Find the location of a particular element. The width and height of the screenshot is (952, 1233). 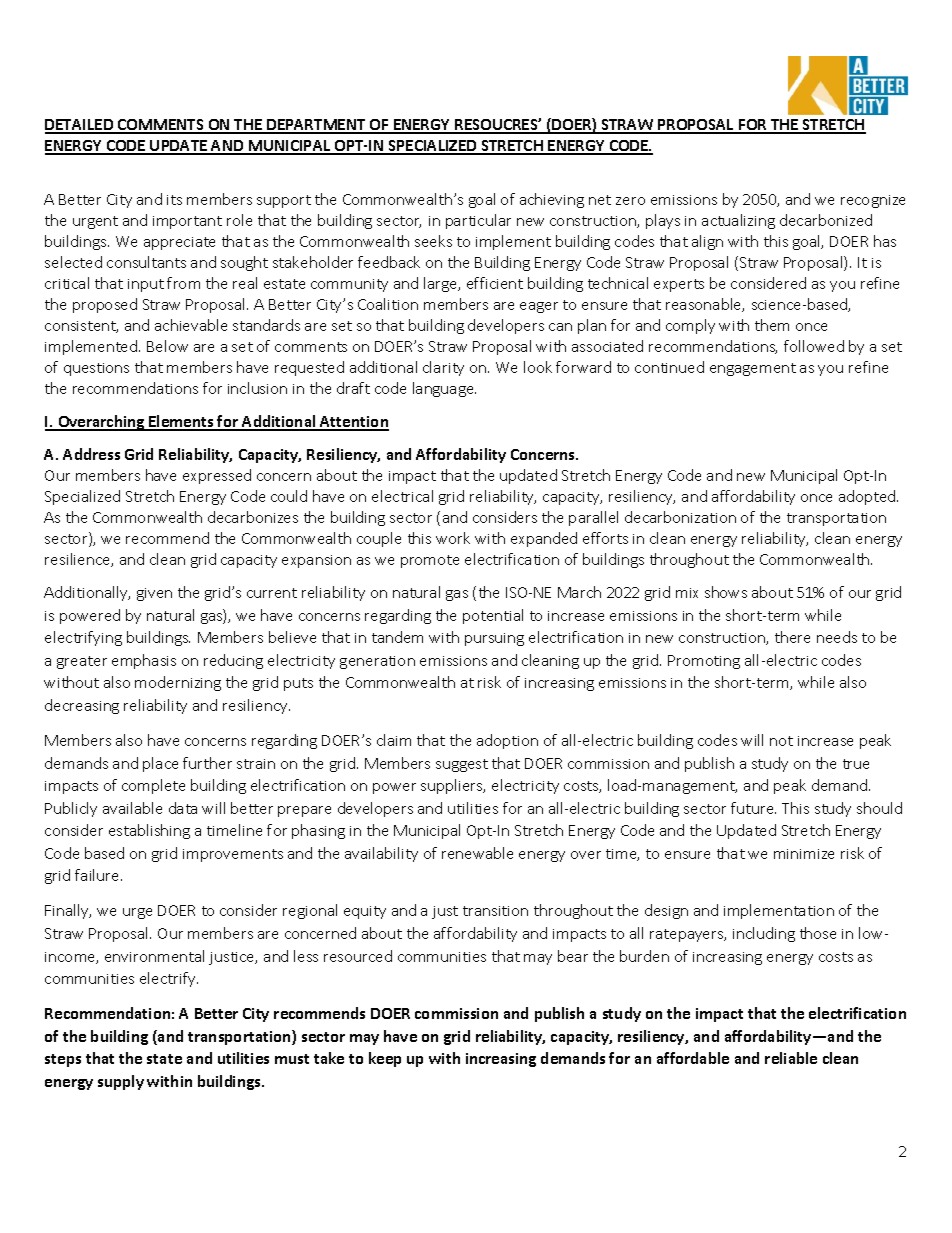

recognize is located at coordinates (873, 201).
